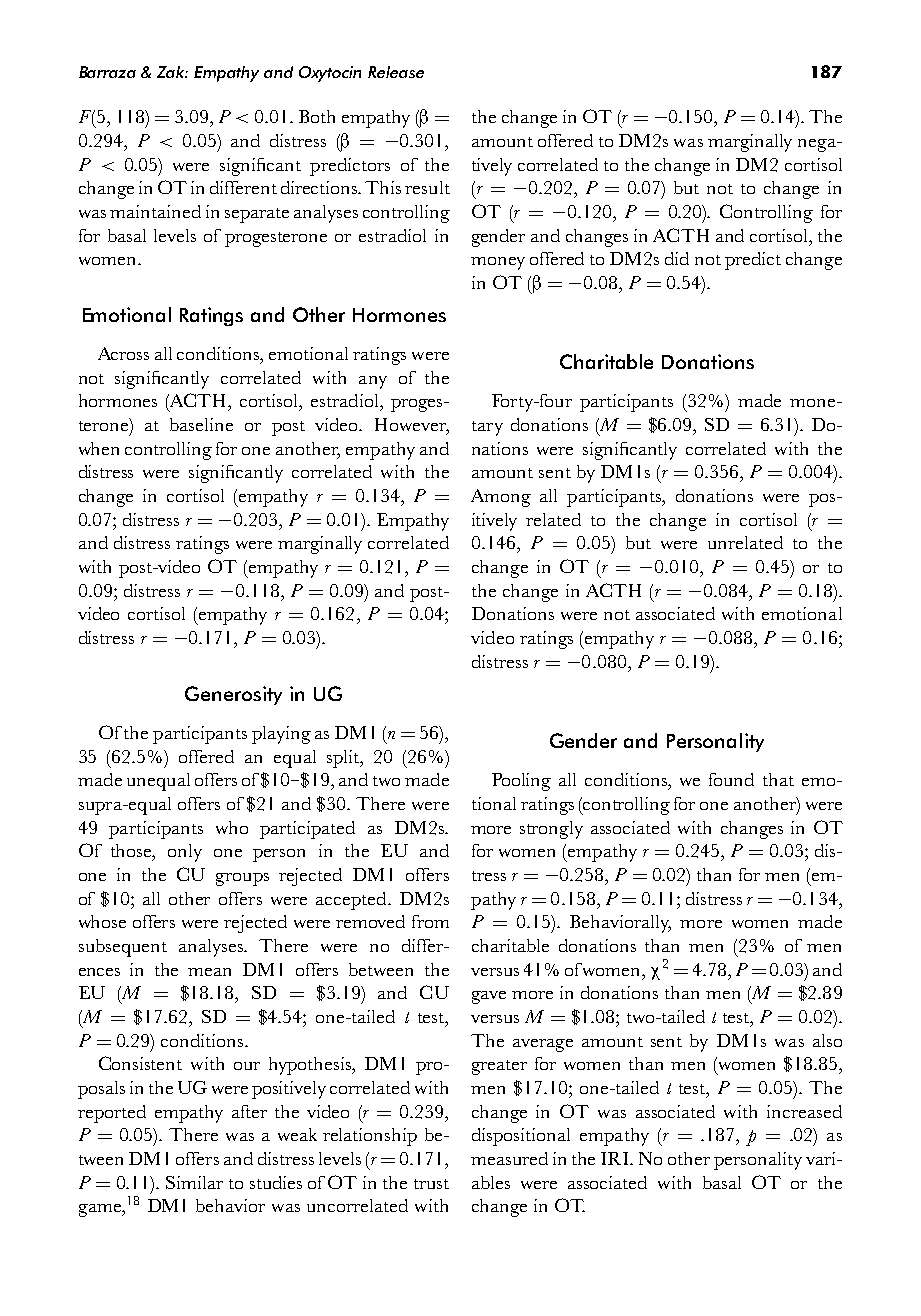 The image size is (921, 1316). I want to click on Among, so click(501, 498).
